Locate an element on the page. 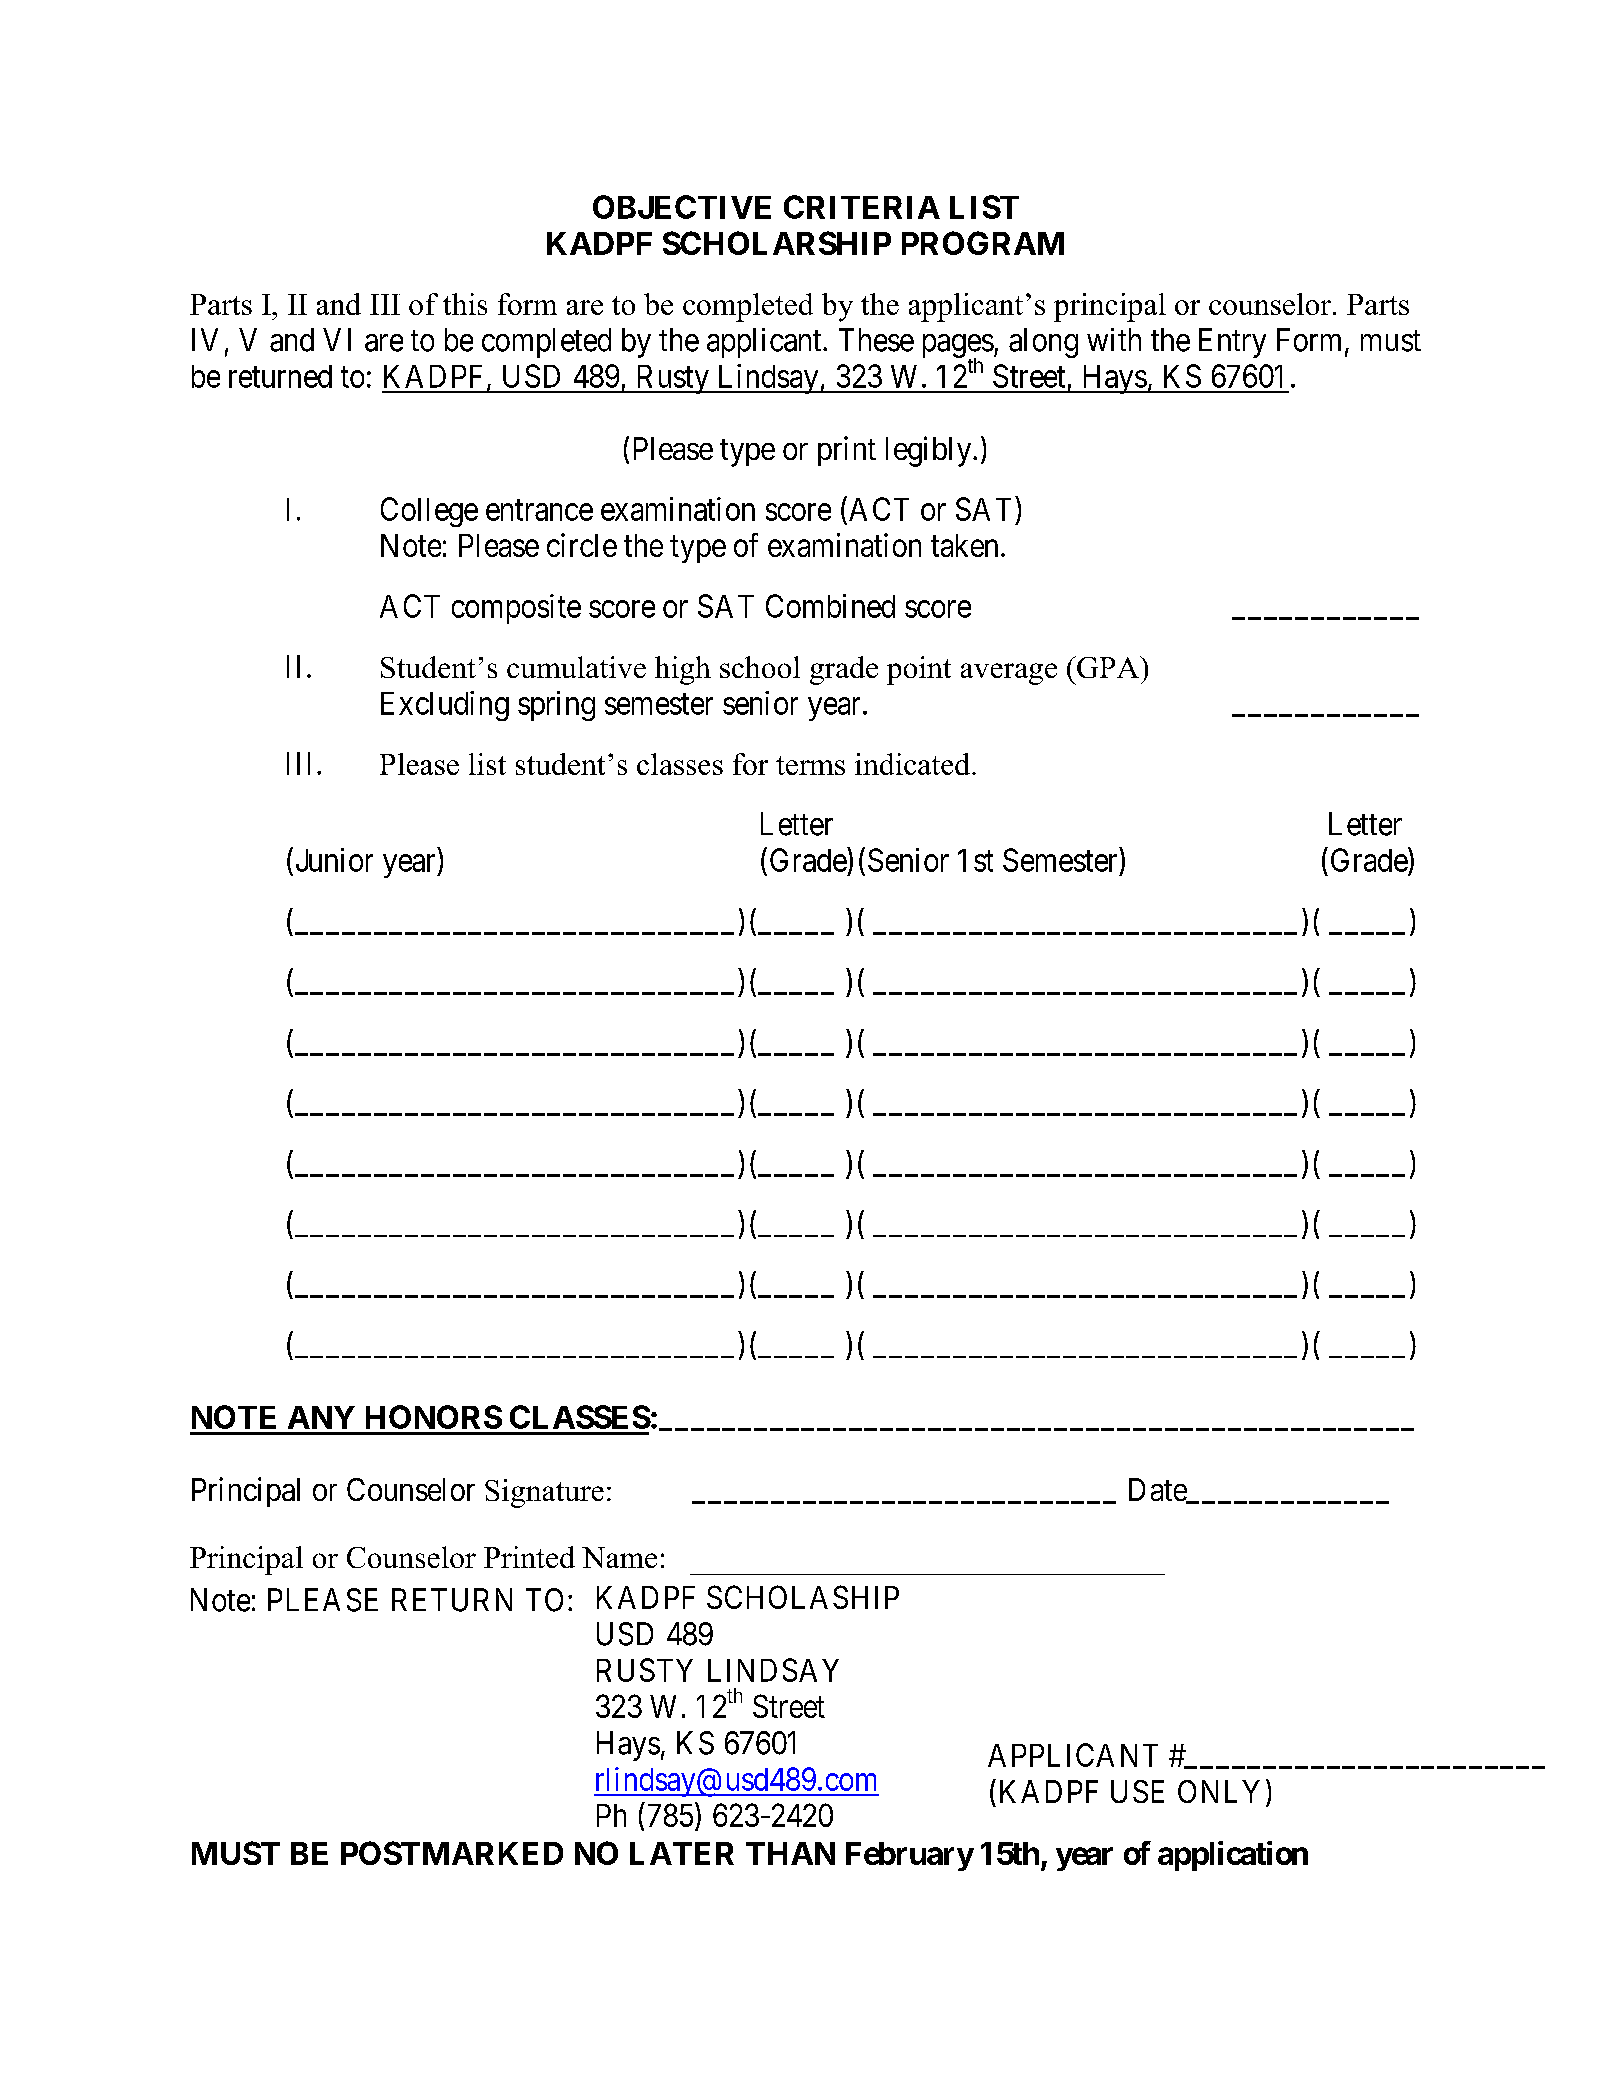 The height and width of the page is (2084, 1611). LATER is located at coordinates (682, 1853).
